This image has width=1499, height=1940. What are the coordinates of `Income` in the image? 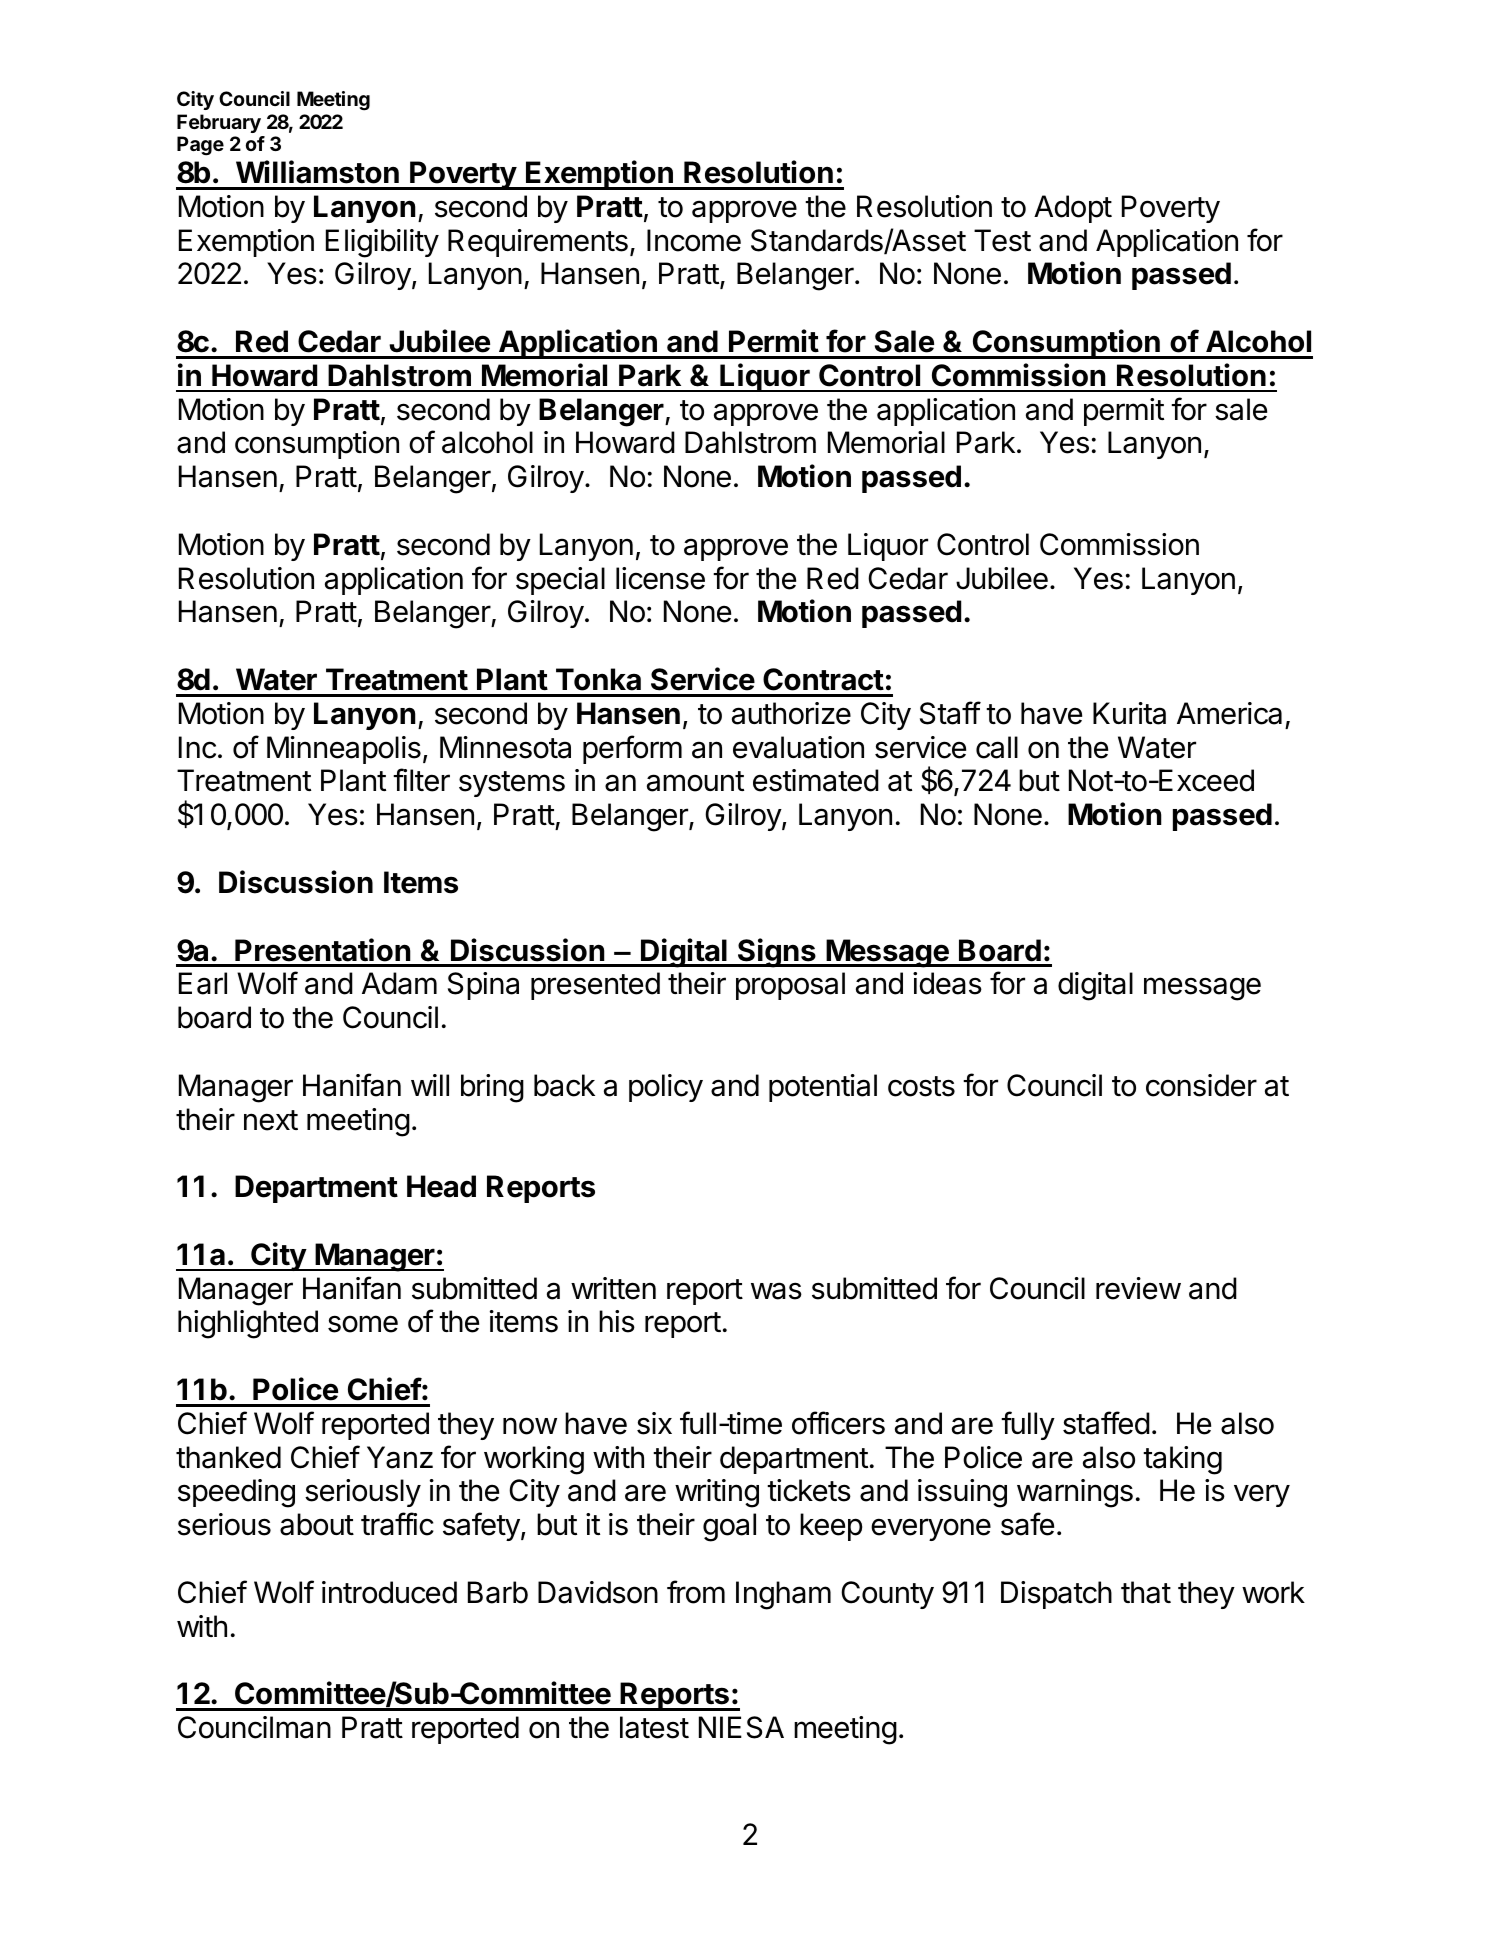 It's located at (694, 240).
